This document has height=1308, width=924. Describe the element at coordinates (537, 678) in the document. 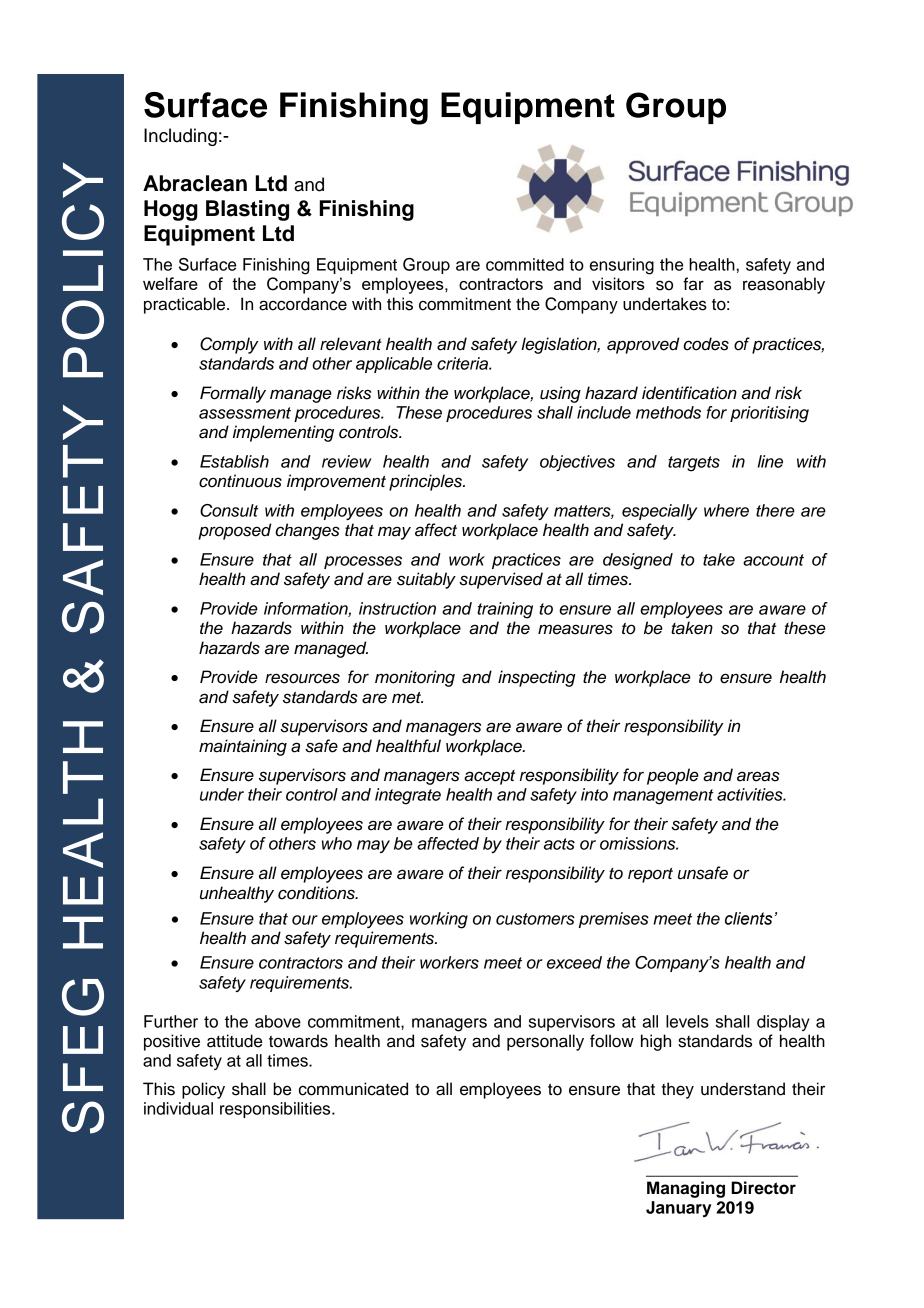

I see `inspecting` at that location.
